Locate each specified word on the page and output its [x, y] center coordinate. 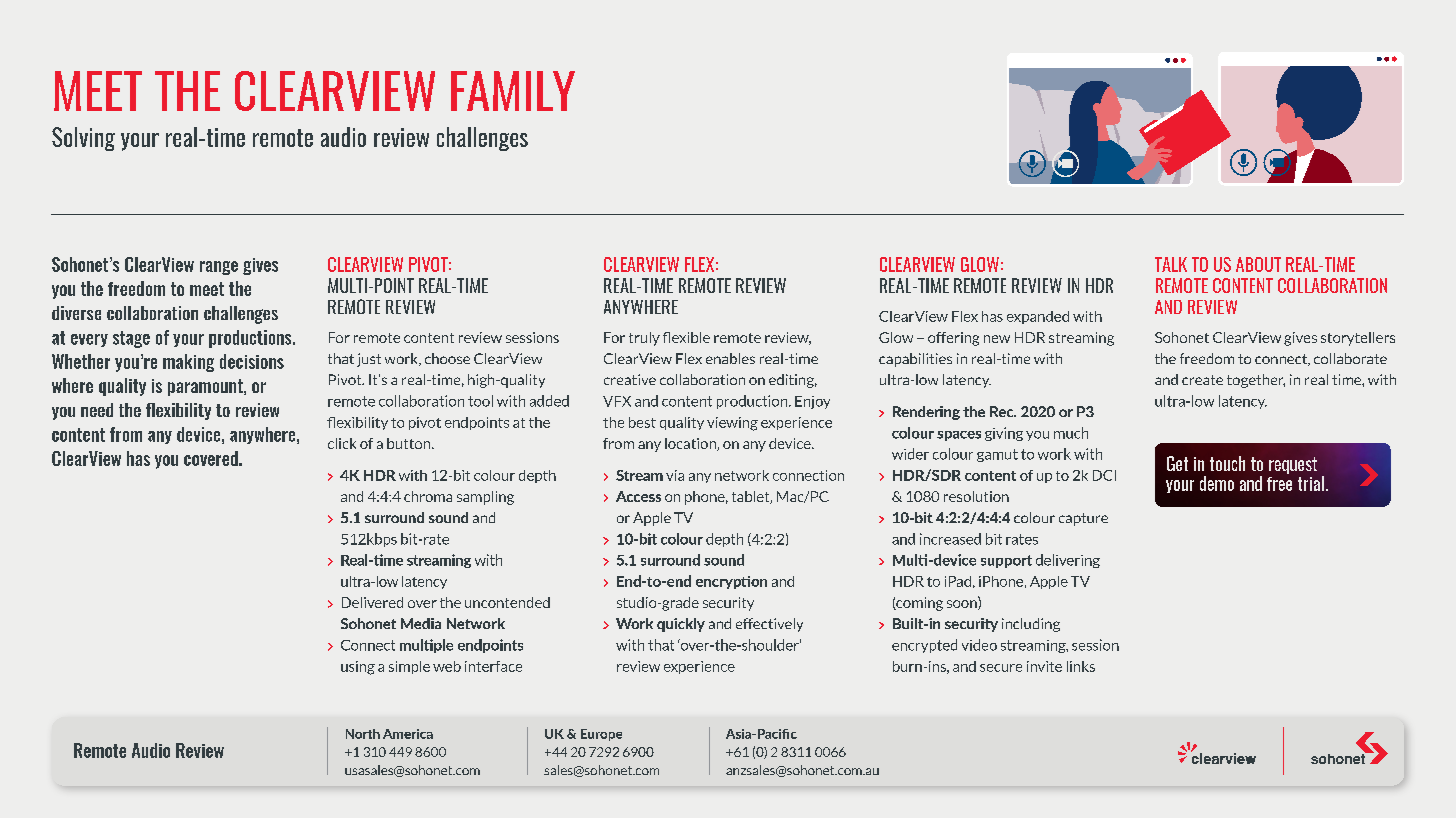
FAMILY [513, 91]
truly [644, 339]
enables [730, 358]
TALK [1171, 264]
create [1202, 380]
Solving [83, 139]
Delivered [372, 602]
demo [1217, 483]
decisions [252, 361]
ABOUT [1258, 264]
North [363, 734]
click [342, 443]
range [219, 268]
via [675, 475]
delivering [1068, 561]
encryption [731, 582]
